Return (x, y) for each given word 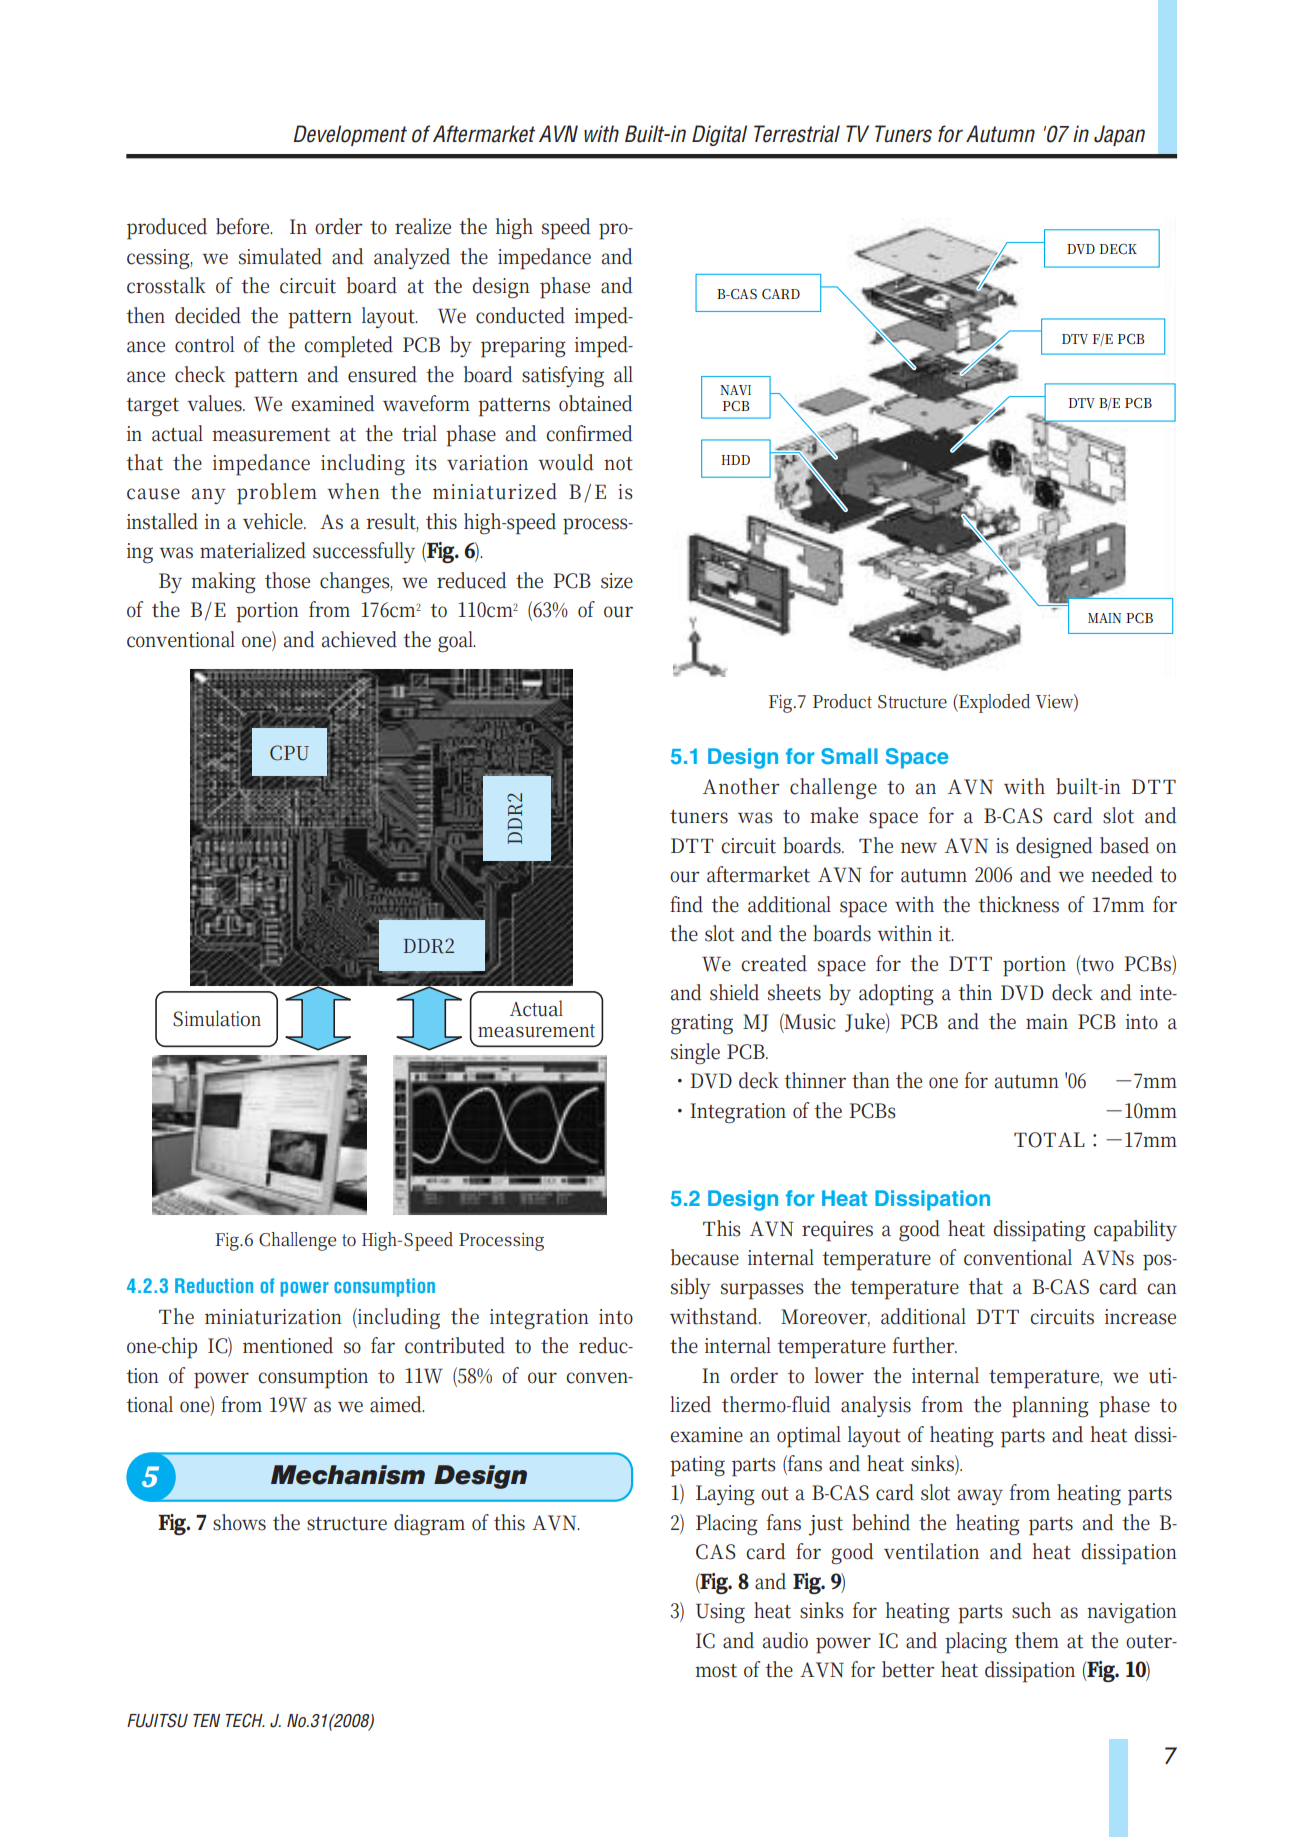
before (244, 226)
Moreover (825, 1318)
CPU (289, 753)
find (686, 904)
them (1036, 1640)
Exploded (993, 703)
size (617, 581)
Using (720, 1613)
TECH (245, 1720)
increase (1140, 1317)
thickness (1018, 904)
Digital (719, 135)
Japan (1119, 135)
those (287, 580)
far (383, 1345)
